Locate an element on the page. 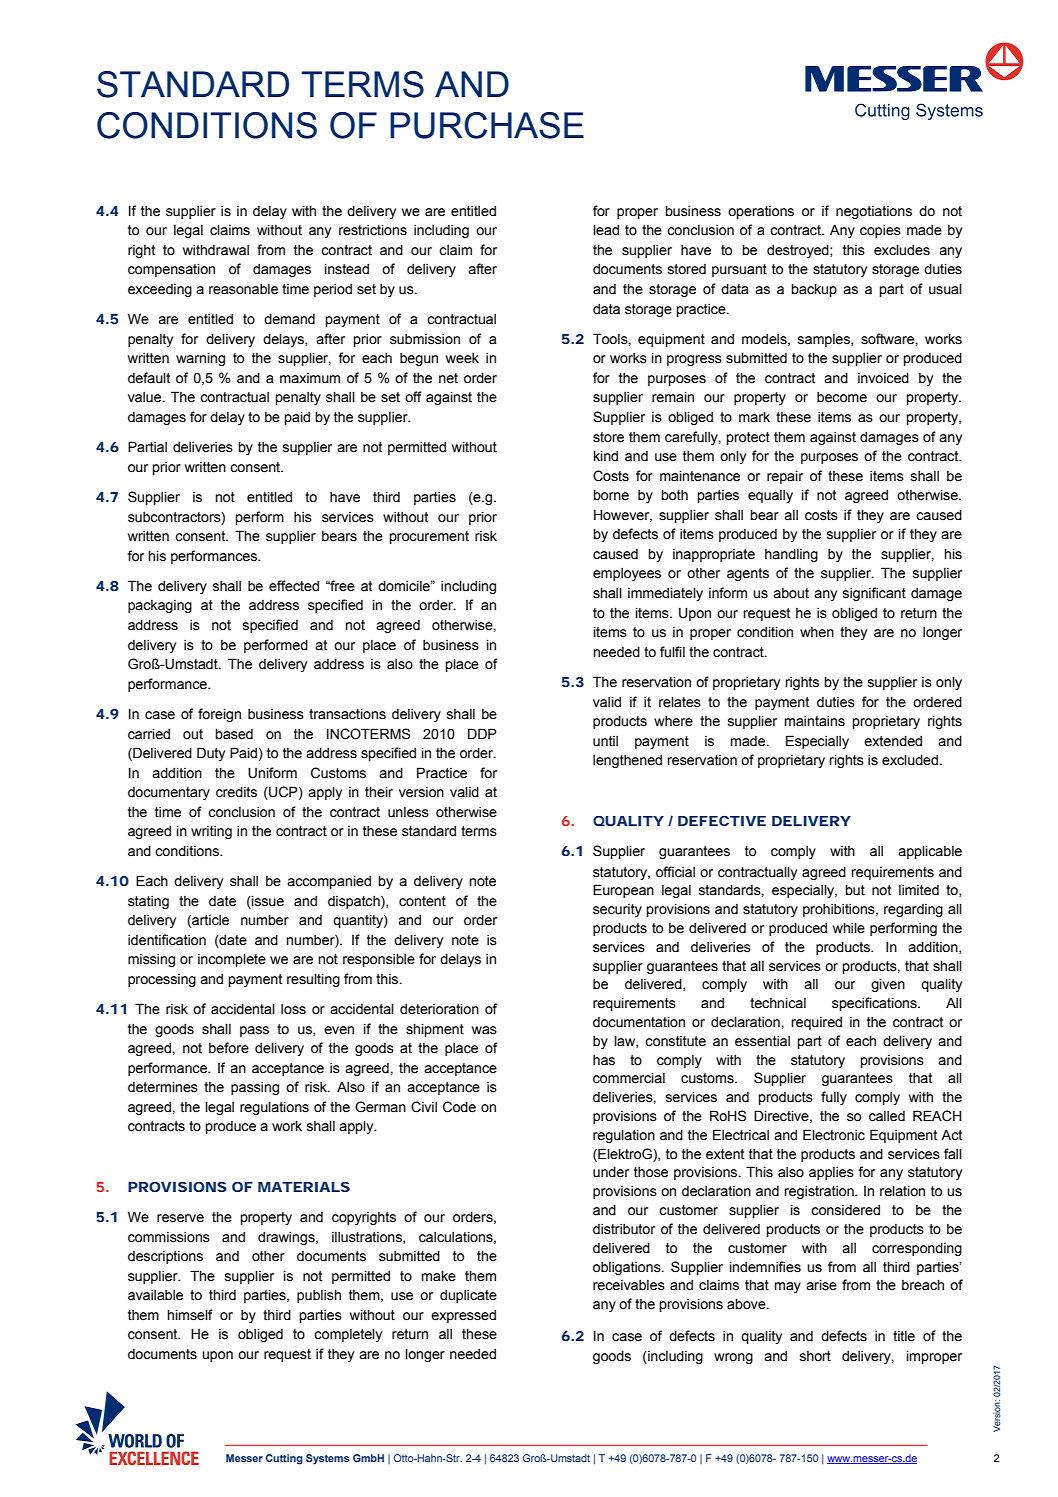 The image size is (1058, 1497). compensation is located at coordinates (171, 270).
